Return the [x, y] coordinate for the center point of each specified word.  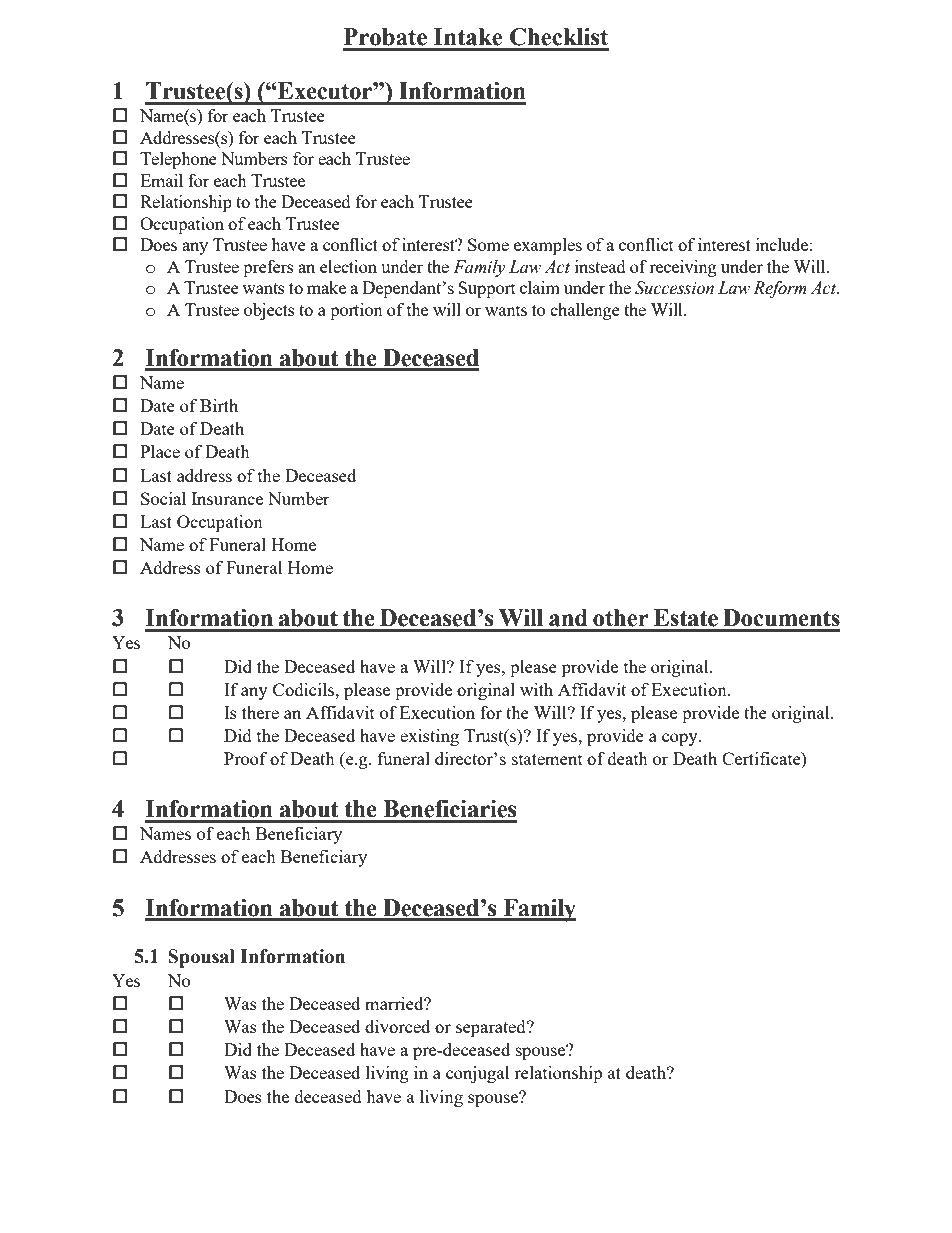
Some [488, 244]
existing [429, 737]
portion [356, 311]
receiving [683, 268]
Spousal [201, 958]
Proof [245, 758]
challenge [585, 311]
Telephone [178, 160]
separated [492, 1028]
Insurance [227, 498]
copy [681, 739]
